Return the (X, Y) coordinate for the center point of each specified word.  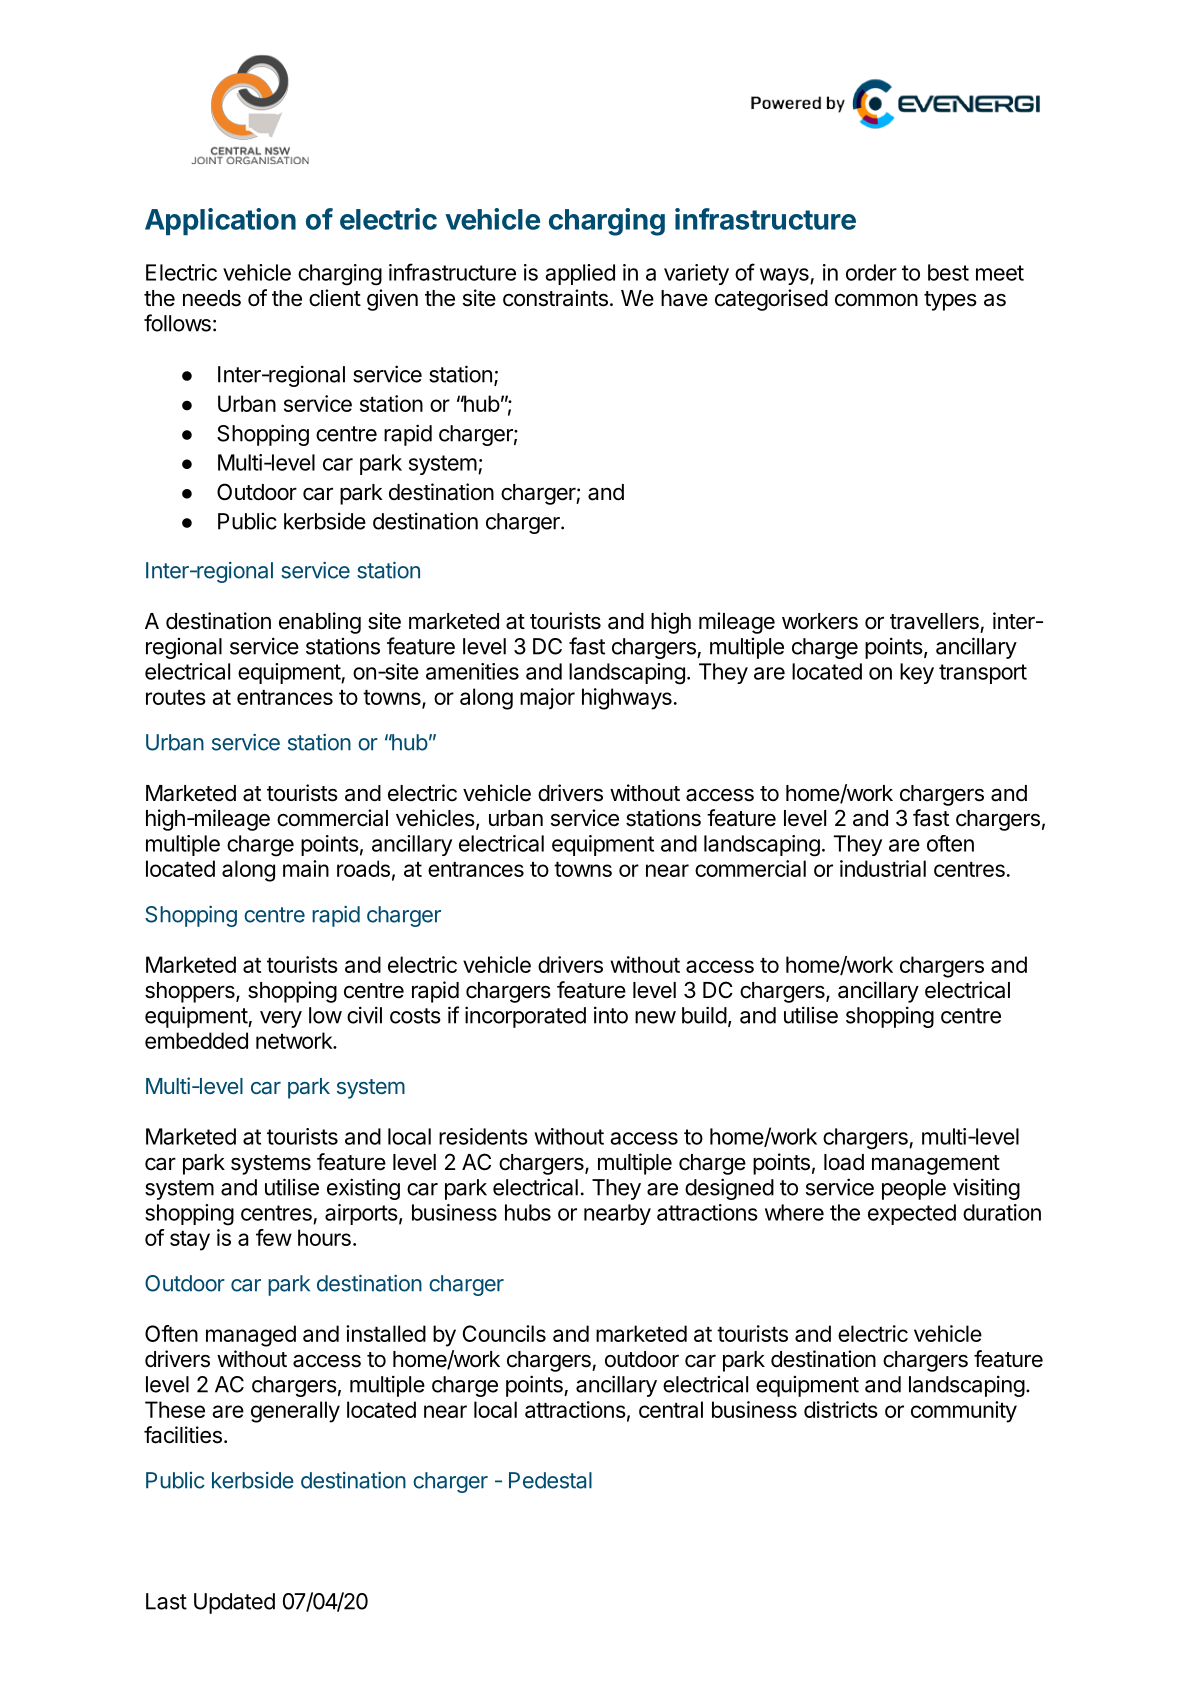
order (871, 272)
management (936, 1165)
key (917, 673)
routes (176, 697)
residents (483, 1136)
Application (220, 221)
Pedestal (550, 1480)
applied (580, 274)
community (964, 1412)
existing (363, 1189)
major (547, 699)
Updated (234, 1603)
